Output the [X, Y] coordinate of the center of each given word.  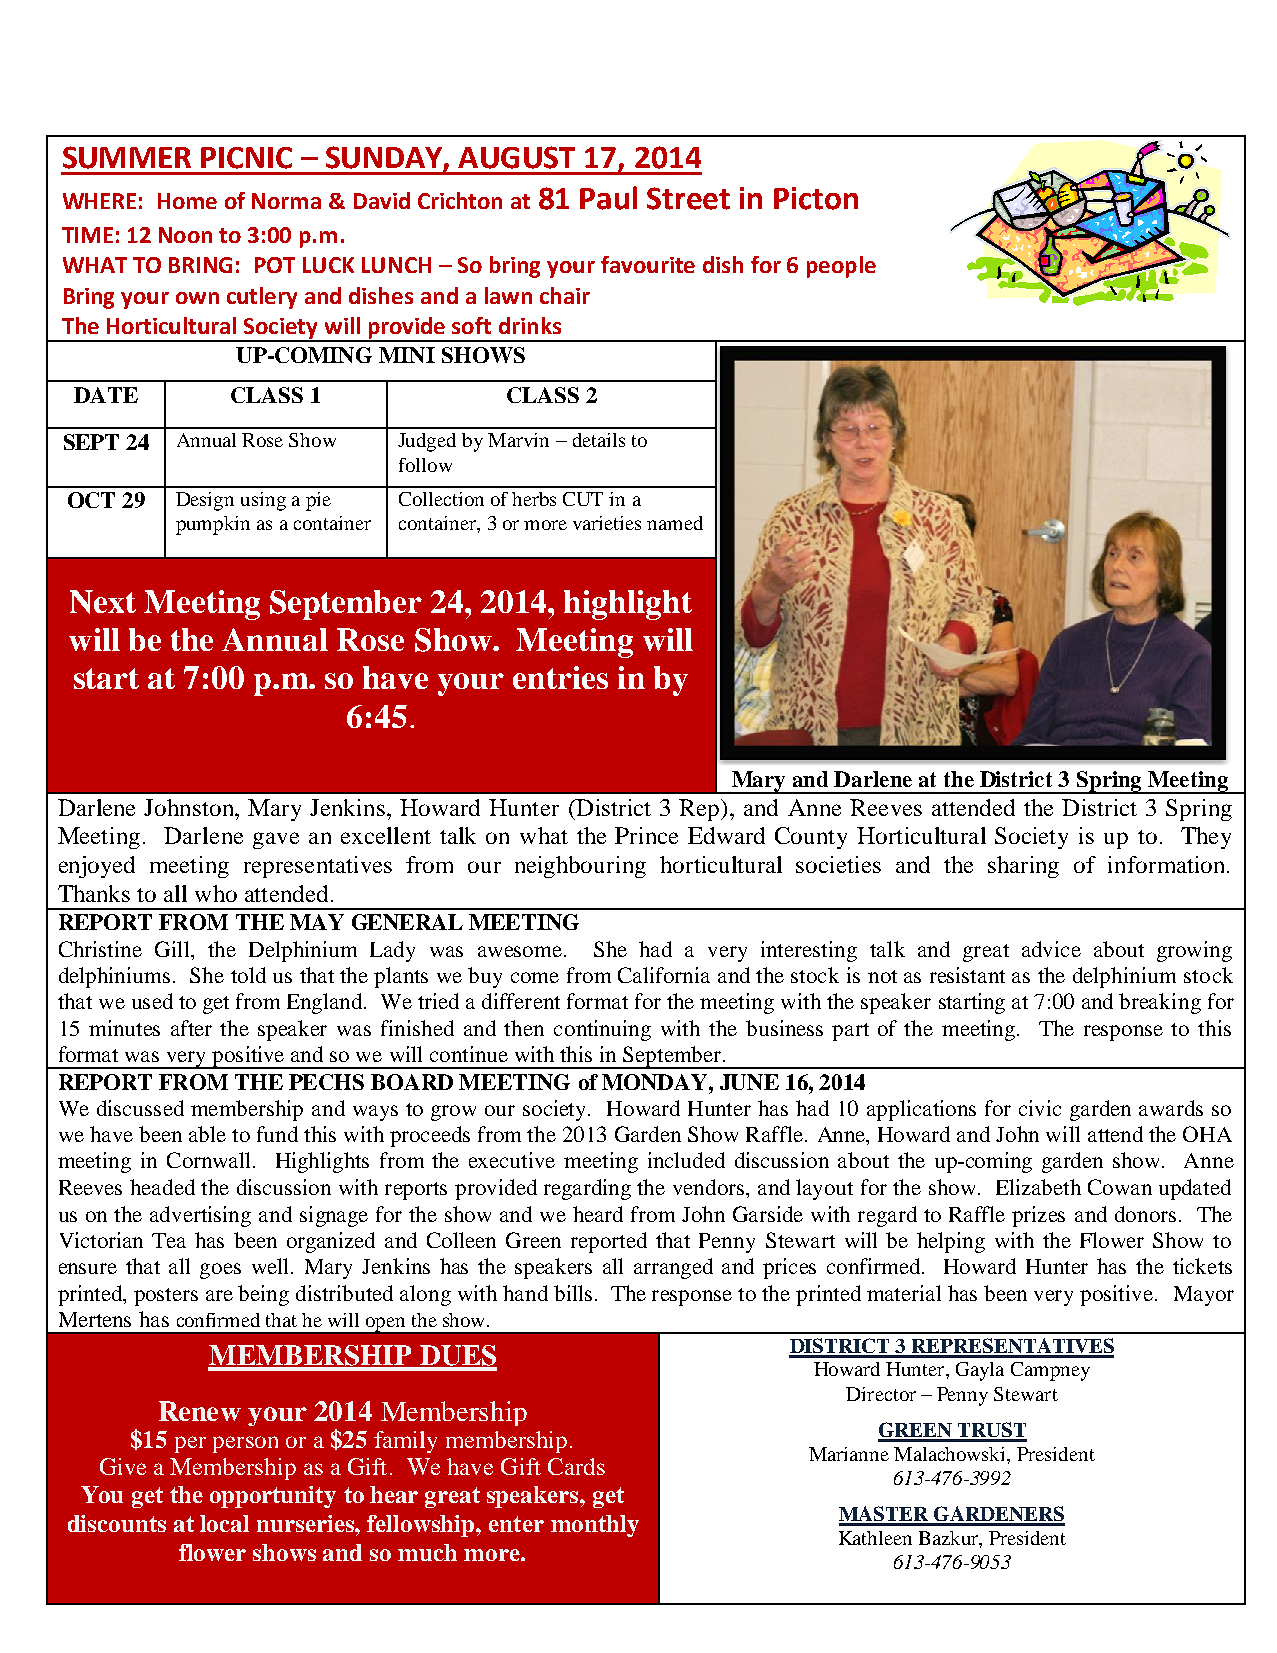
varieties [607, 523]
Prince [646, 835]
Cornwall [210, 1160]
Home [187, 201]
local [224, 1523]
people [841, 267]
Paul [608, 198]
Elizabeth [1038, 1187]
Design [205, 501]
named [675, 523]
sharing [1023, 867]
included [686, 1160]
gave [276, 840]
